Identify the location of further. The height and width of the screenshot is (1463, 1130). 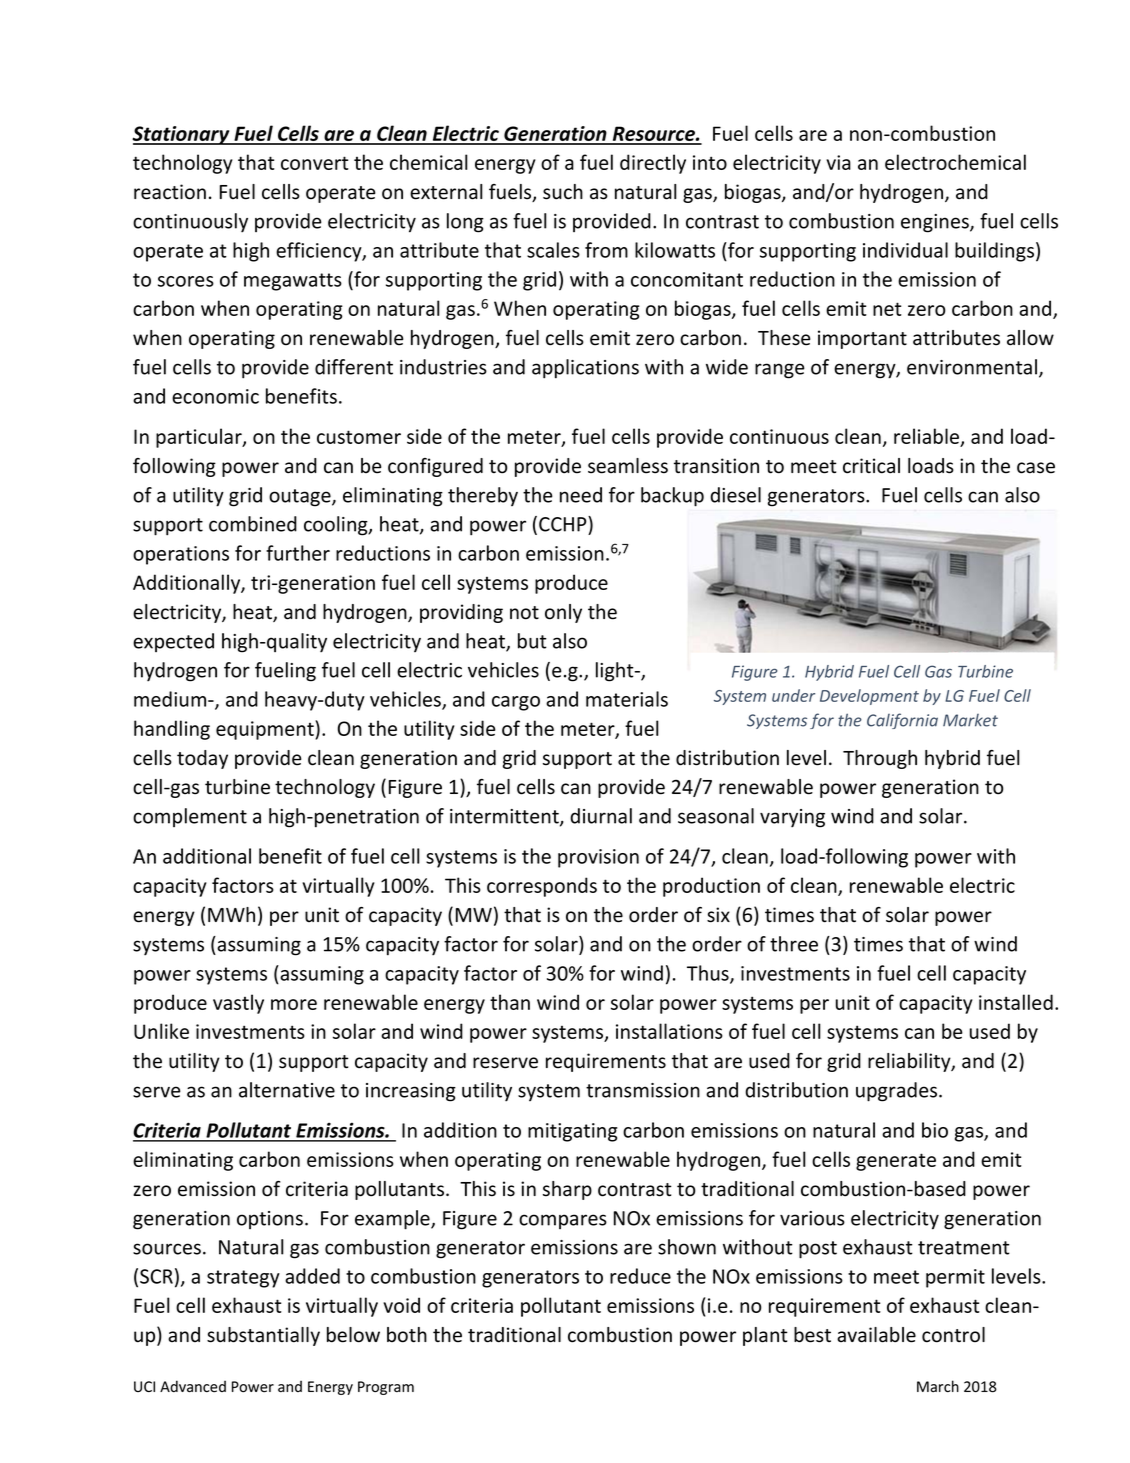
(298, 553).
